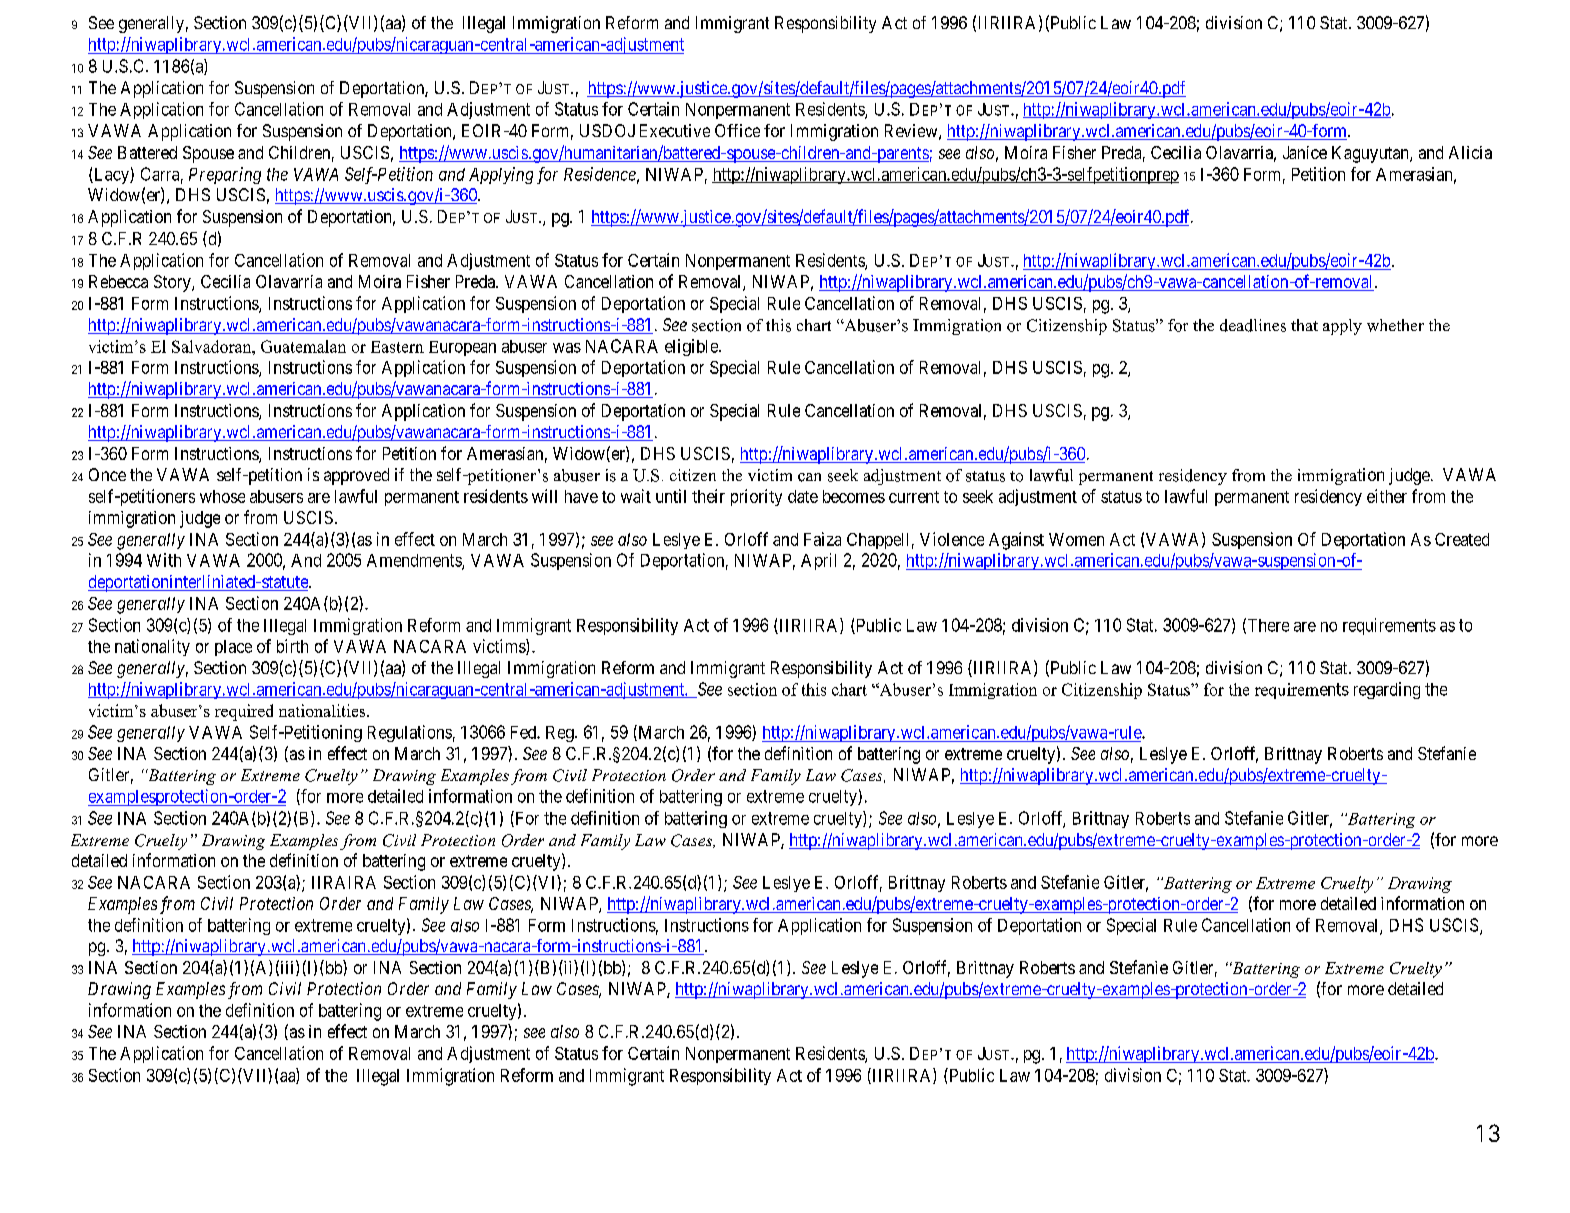 This screenshot has height=1213, width=1570. Describe the element at coordinates (1387, 690) in the screenshot. I see `regarding` at that location.
